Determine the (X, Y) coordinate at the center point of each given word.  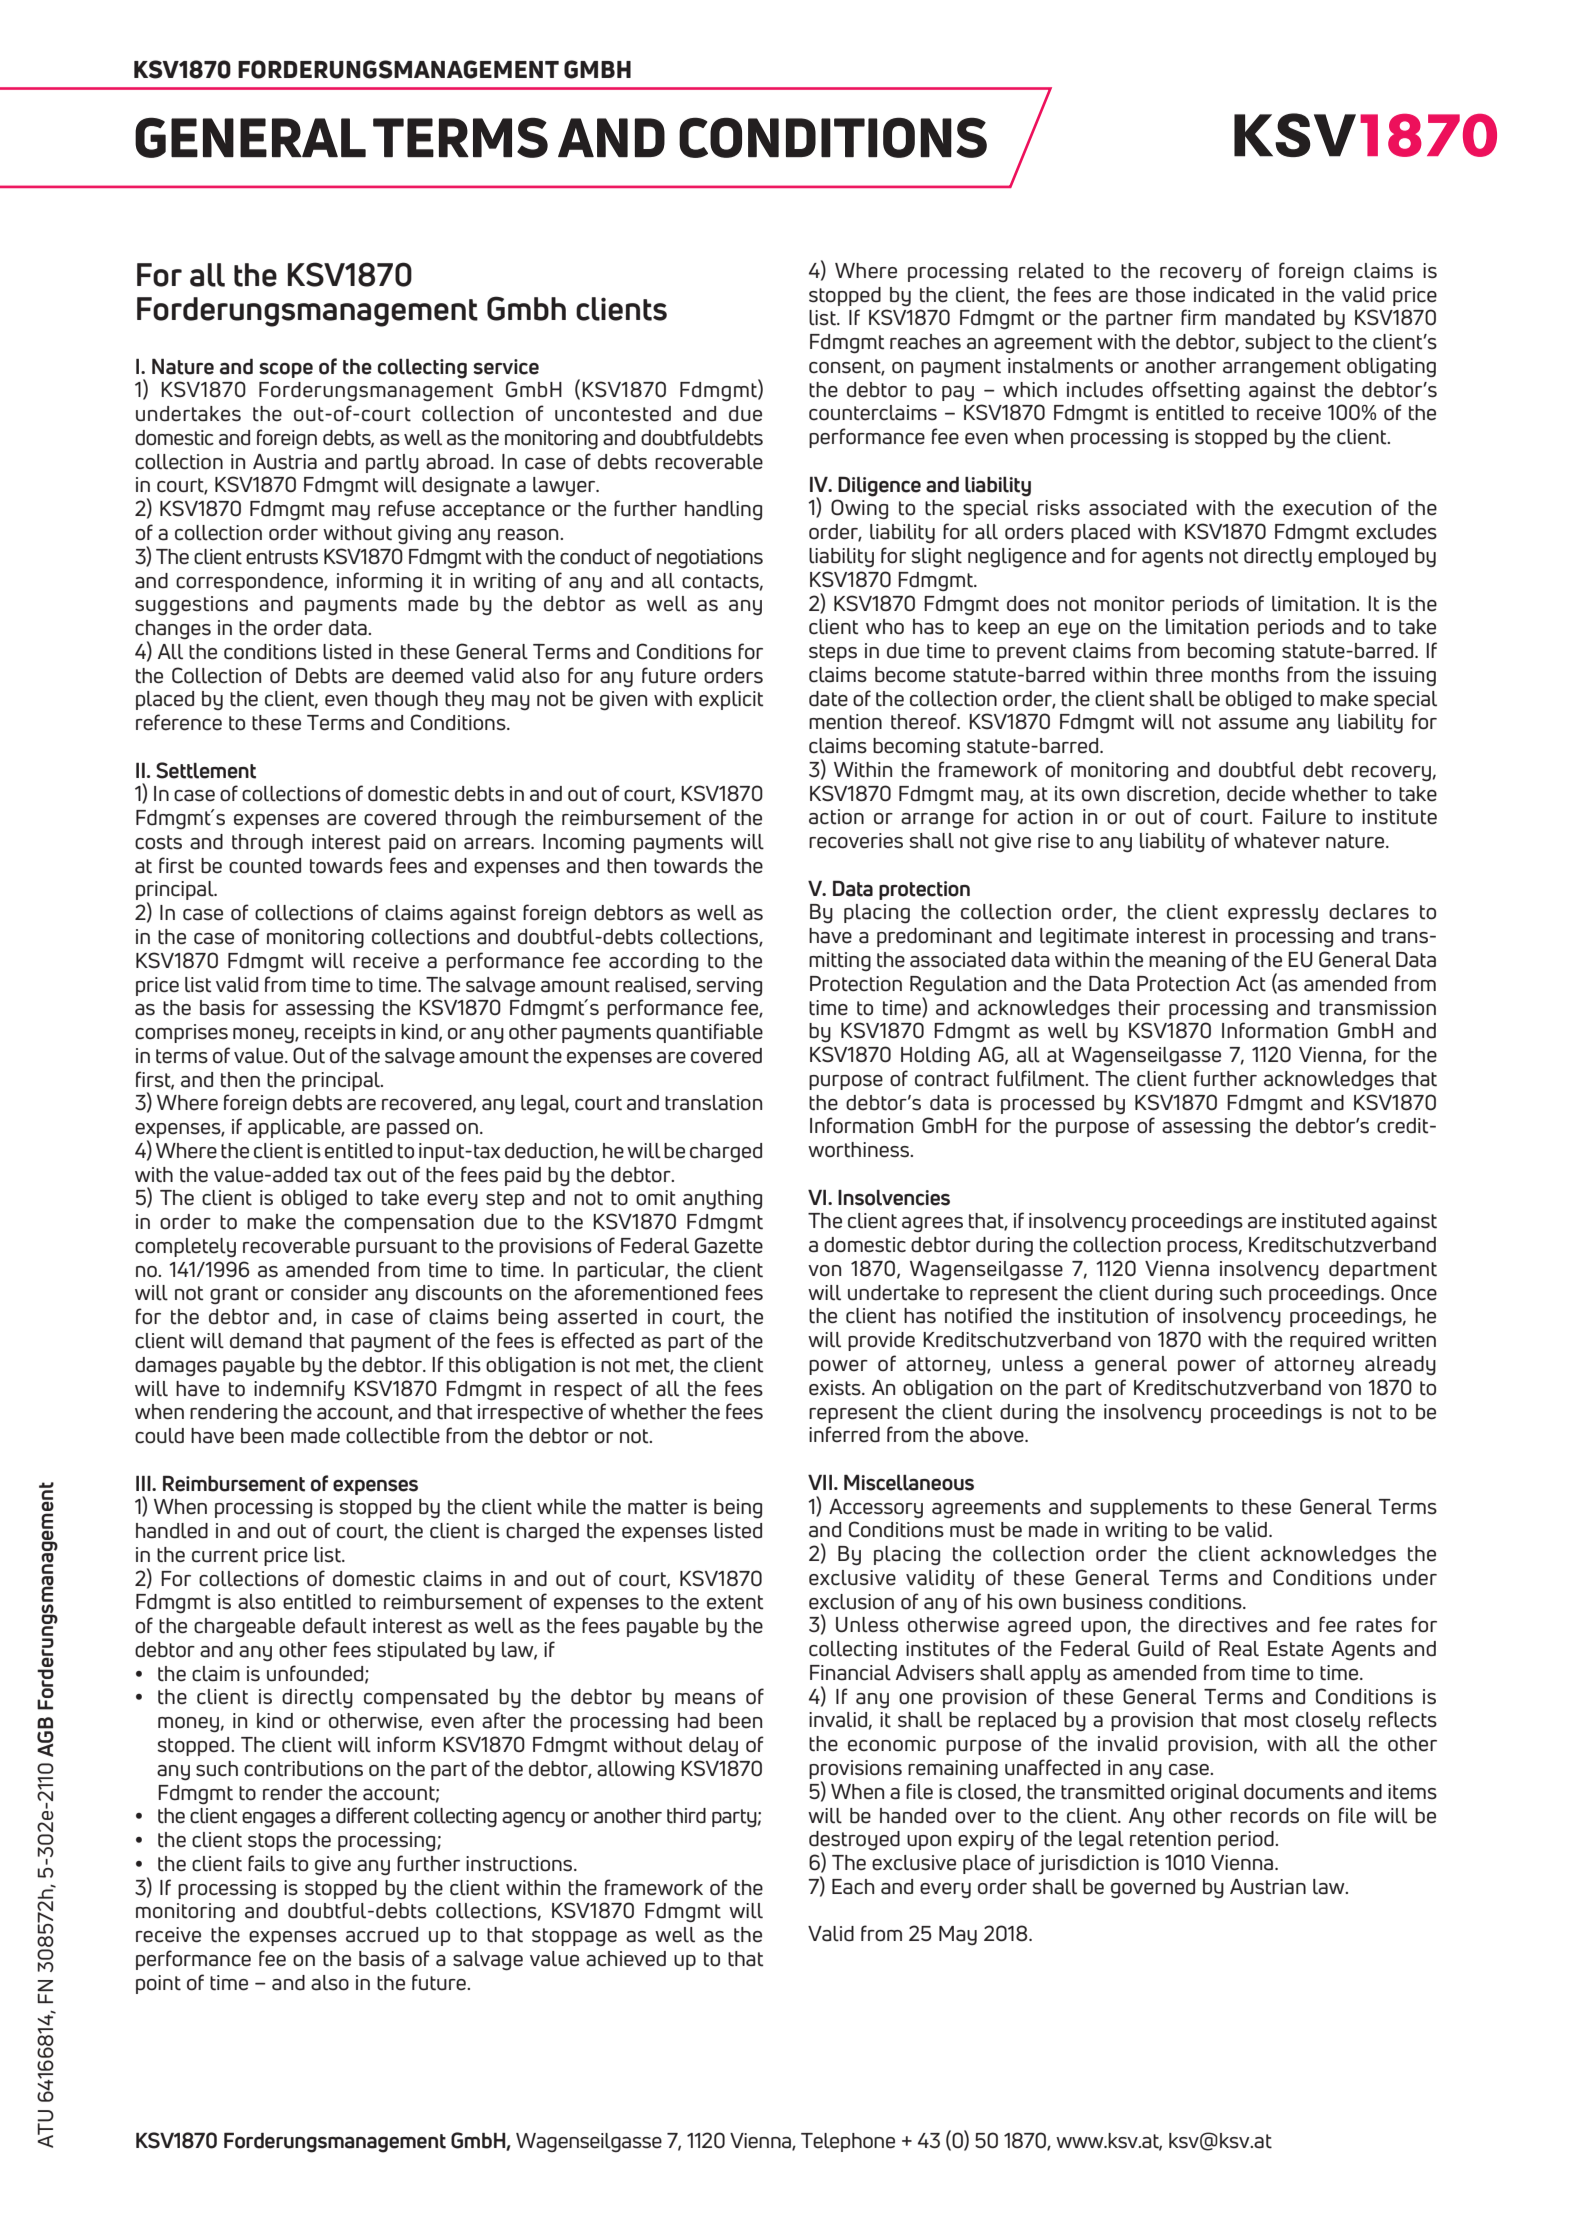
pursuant (396, 1248)
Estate (1295, 1649)
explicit (731, 700)
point (158, 1984)
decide (1256, 794)
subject (1277, 344)
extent (735, 1602)
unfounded (316, 1674)
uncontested (613, 414)
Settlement (206, 770)
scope (286, 370)
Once (1414, 1292)
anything (722, 1200)
